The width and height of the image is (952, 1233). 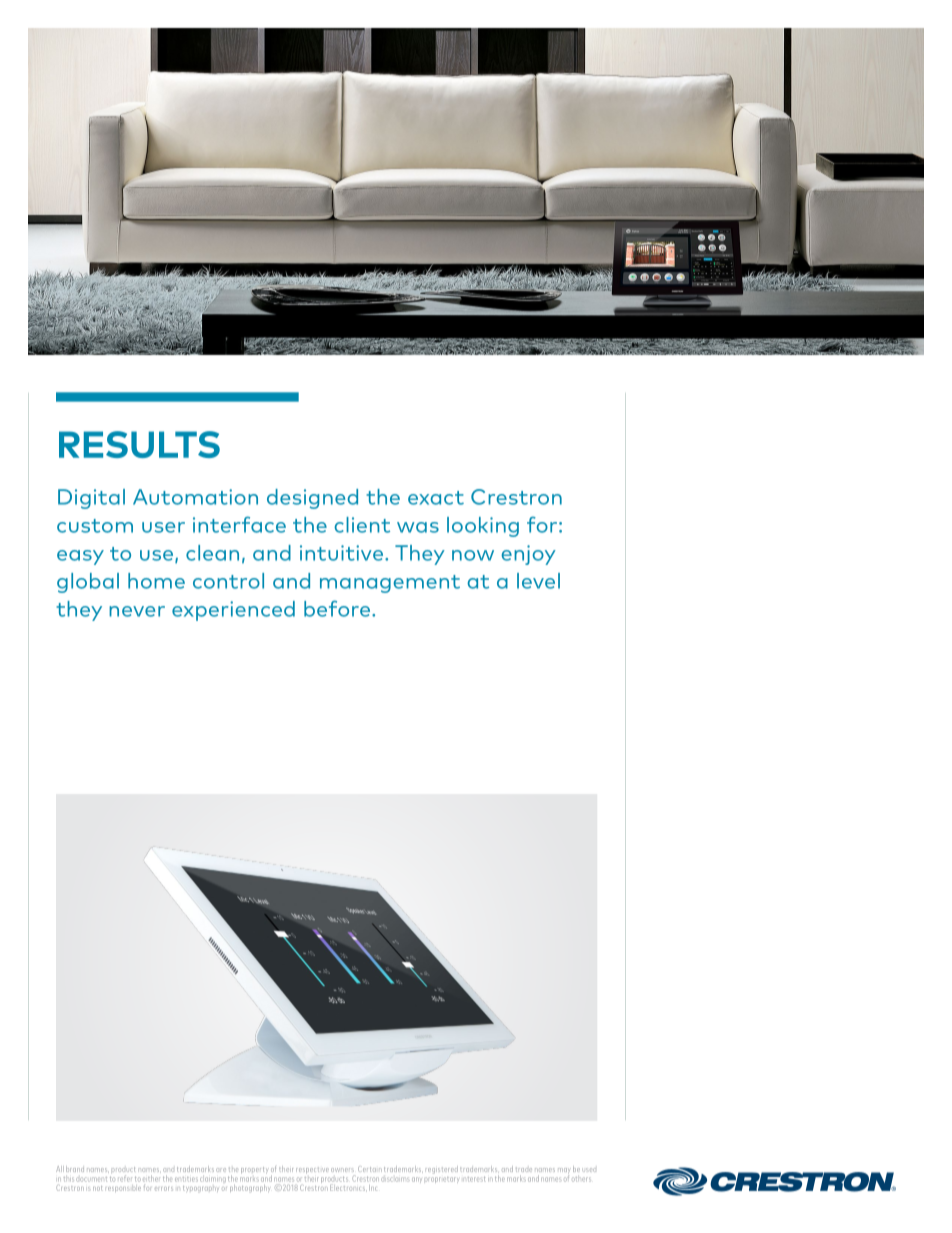 What do you see at coordinates (312, 499) in the image?
I see `designed` at bounding box center [312, 499].
